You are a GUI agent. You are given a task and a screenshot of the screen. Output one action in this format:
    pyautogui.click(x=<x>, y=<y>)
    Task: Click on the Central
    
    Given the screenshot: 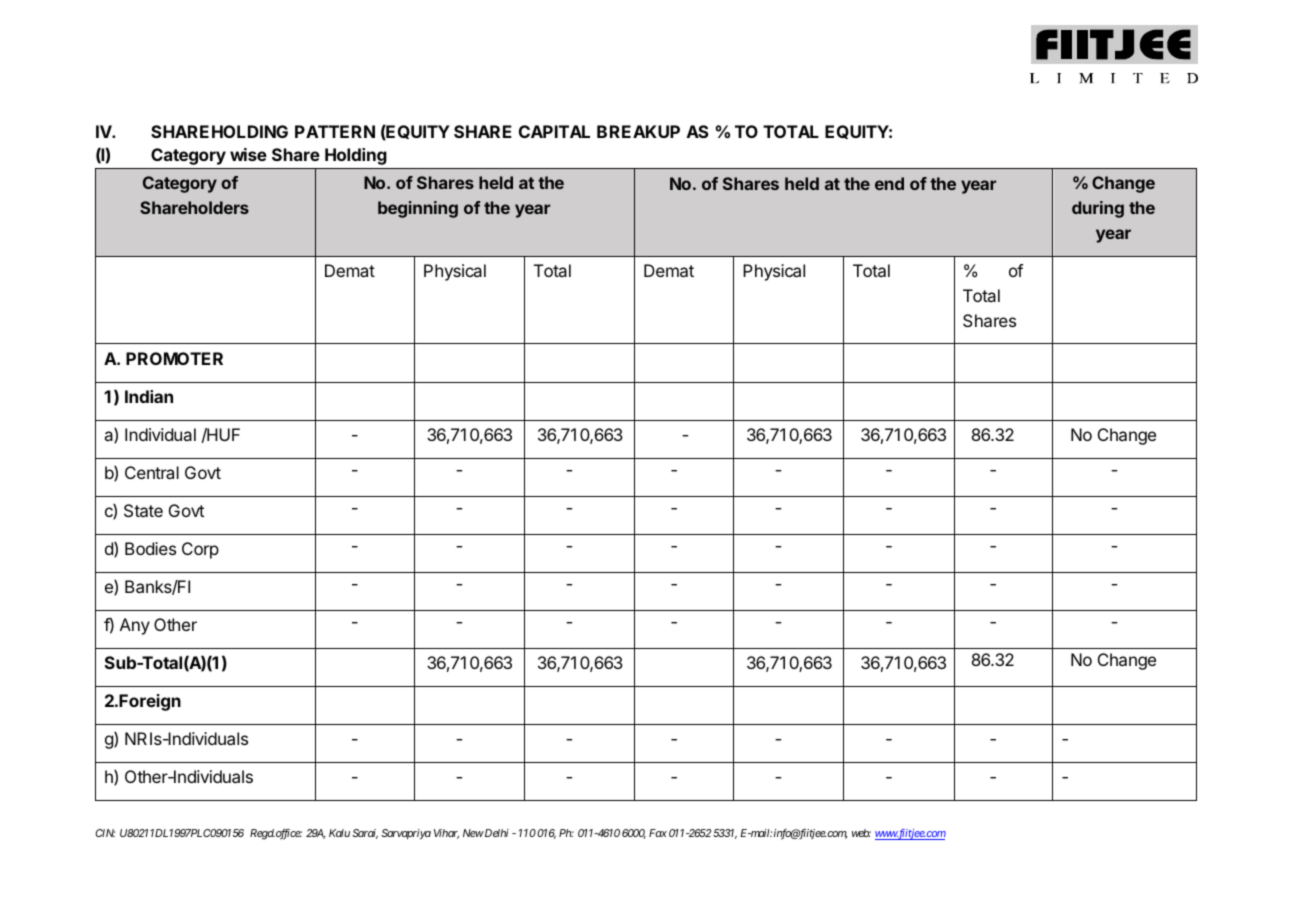 What is the action you would take?
    pyautogui.click(x=152, y=472)
